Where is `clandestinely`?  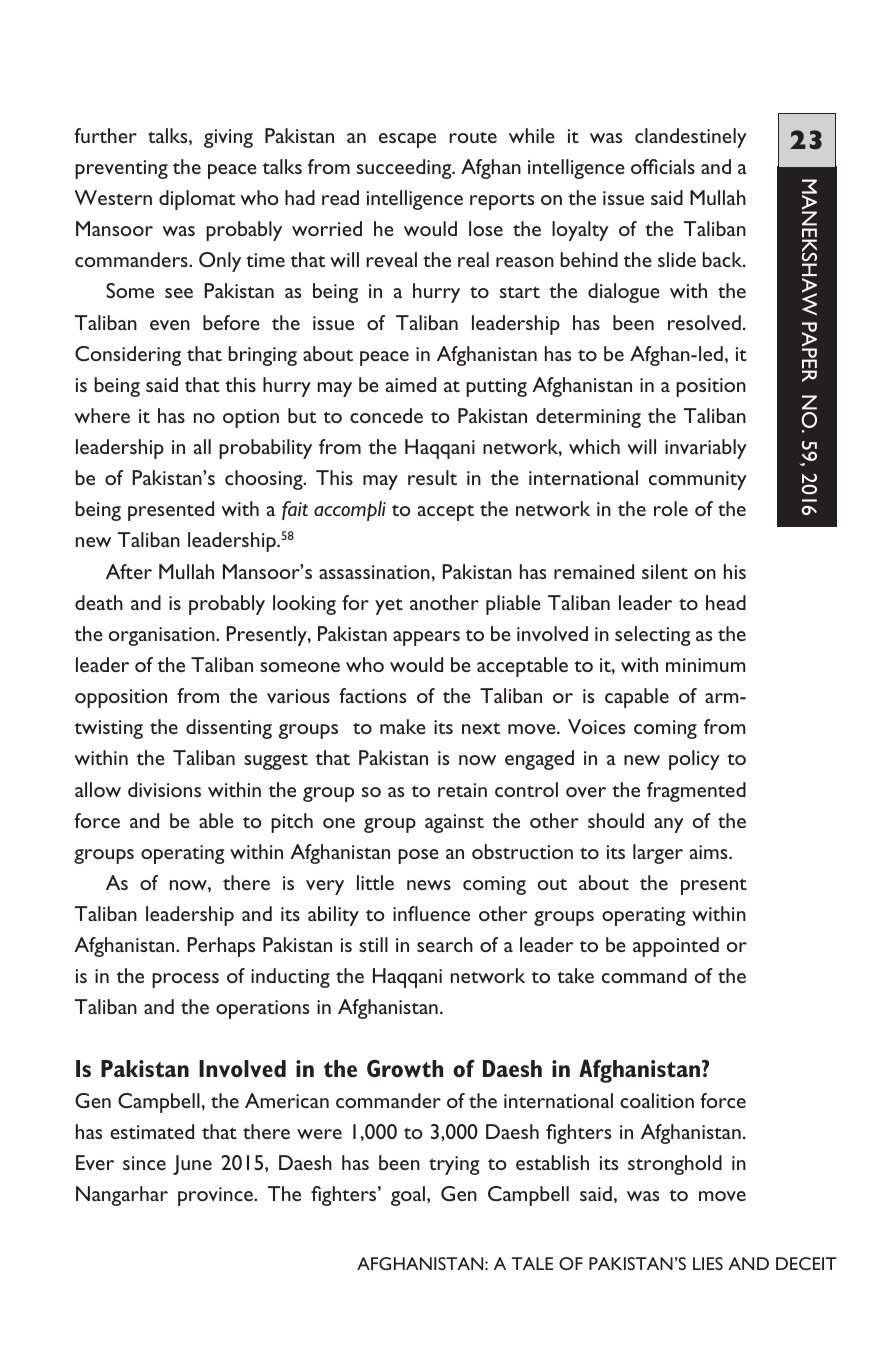
clandestinely is located at coordinates (691, 138).
